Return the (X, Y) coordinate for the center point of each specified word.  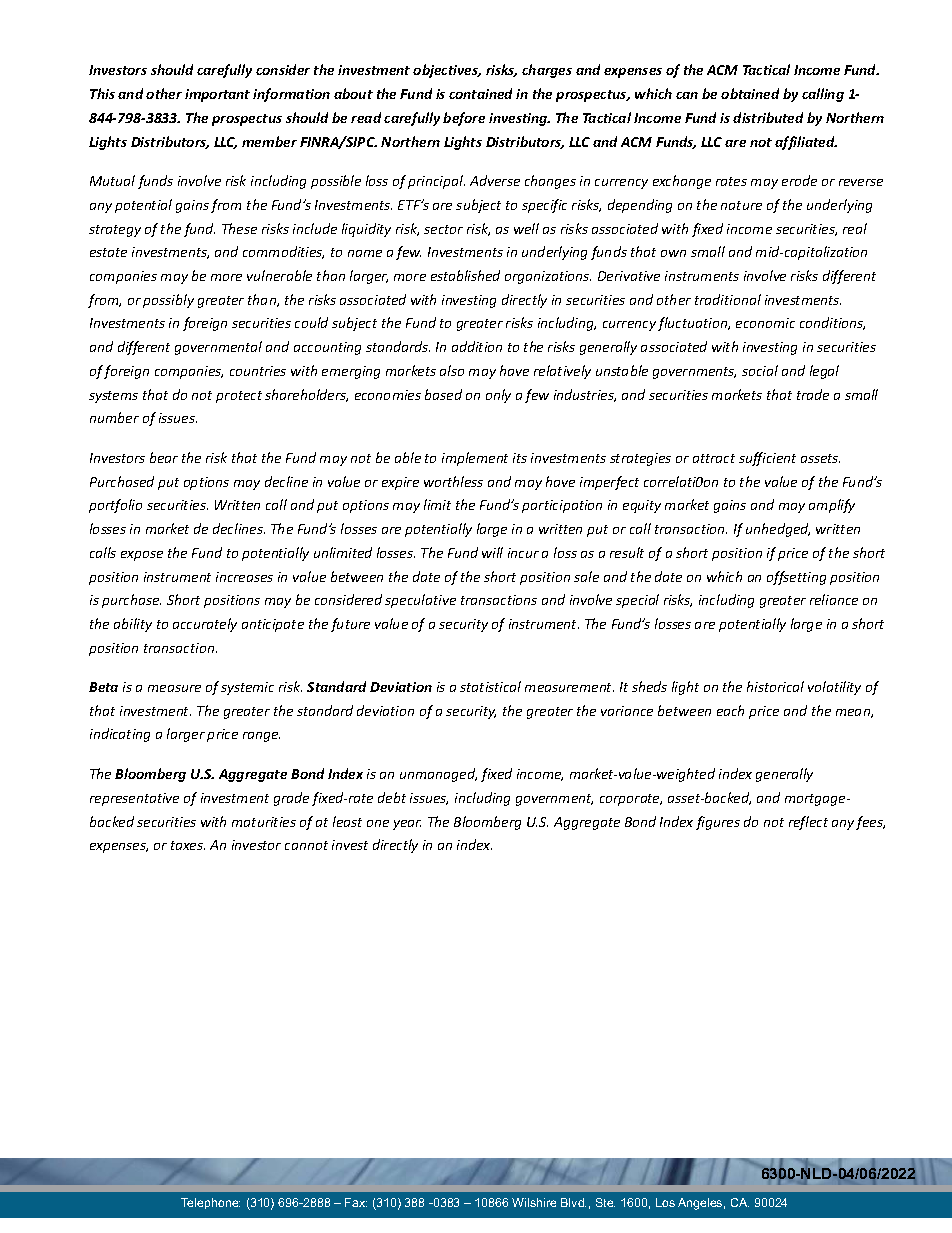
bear (164, 457)
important (217, 95)
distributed (768, 117)
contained (480, 93)
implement (475, 459)
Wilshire (534, 1202)
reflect (808, 823)
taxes (188, 845)
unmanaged (438, 775)
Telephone (210, 1203)
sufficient (767, 459)
